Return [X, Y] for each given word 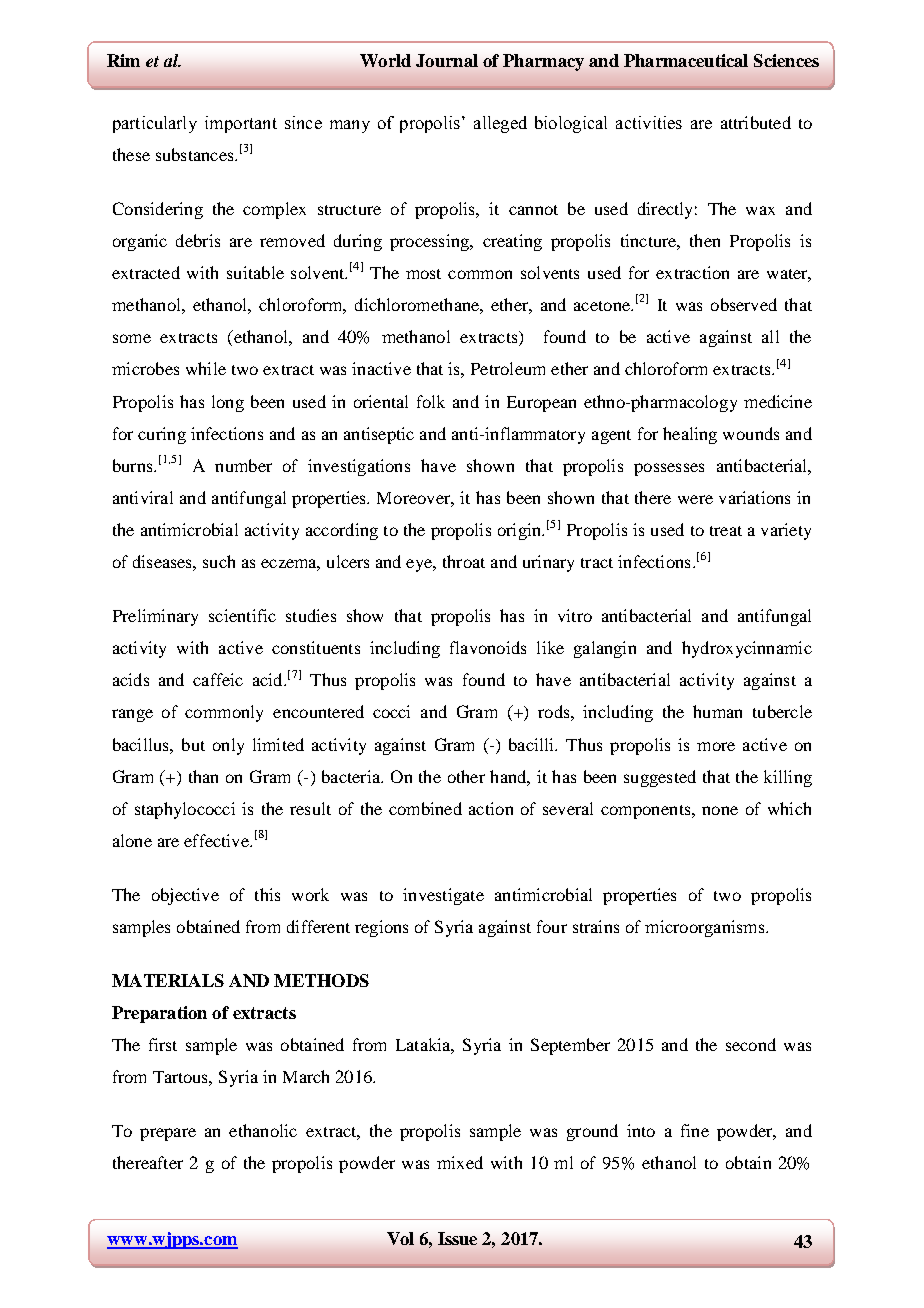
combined [425, 808]
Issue [457, 1238]
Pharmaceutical [686, 60]
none [720, 810]
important [241, 124]
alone [132, 840]
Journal [447, 60]
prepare [168, 1134]
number [243, 465]
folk [431, 401]
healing [690, 435]
